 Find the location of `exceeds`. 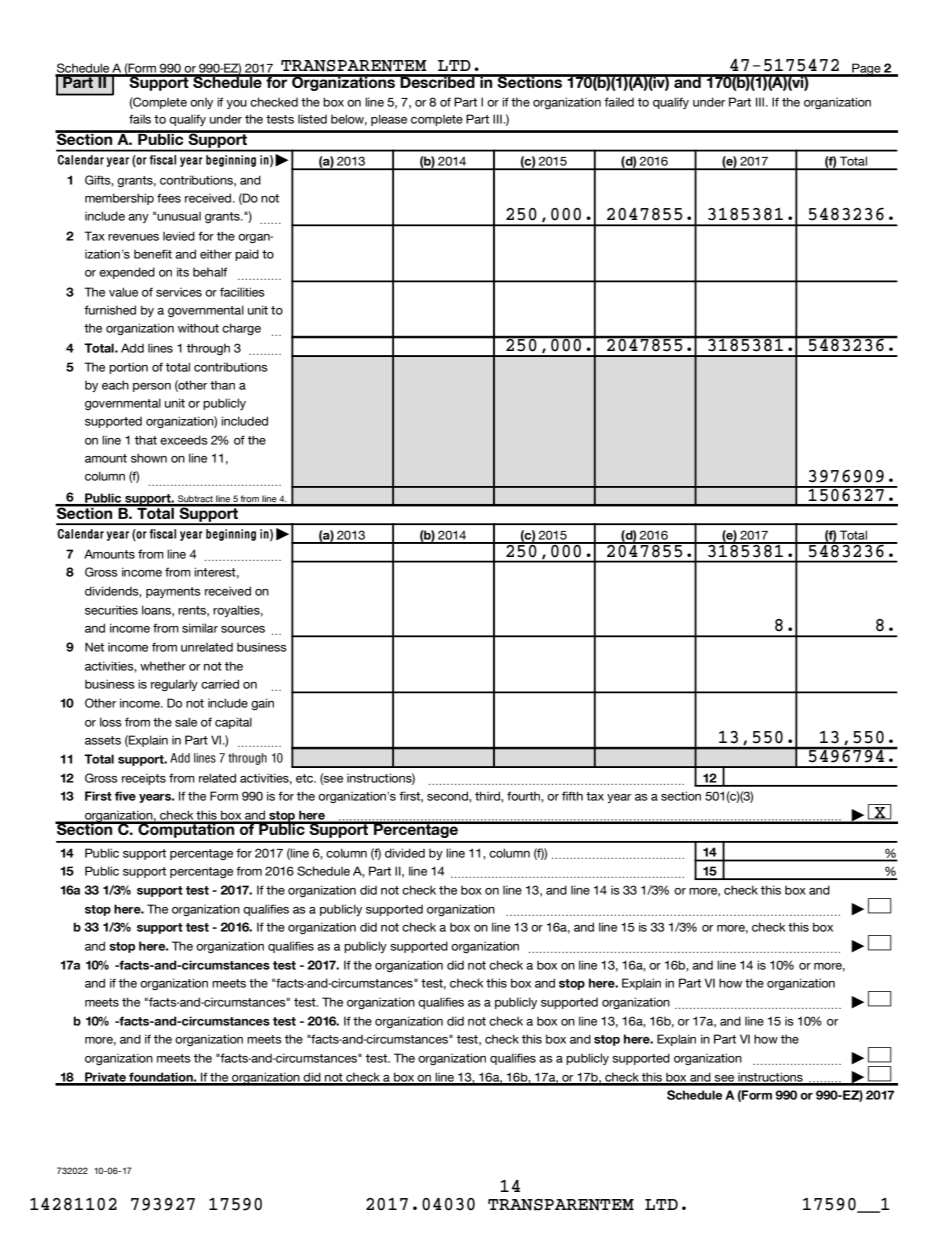

exceeds is located at coordinates (184, 440).
